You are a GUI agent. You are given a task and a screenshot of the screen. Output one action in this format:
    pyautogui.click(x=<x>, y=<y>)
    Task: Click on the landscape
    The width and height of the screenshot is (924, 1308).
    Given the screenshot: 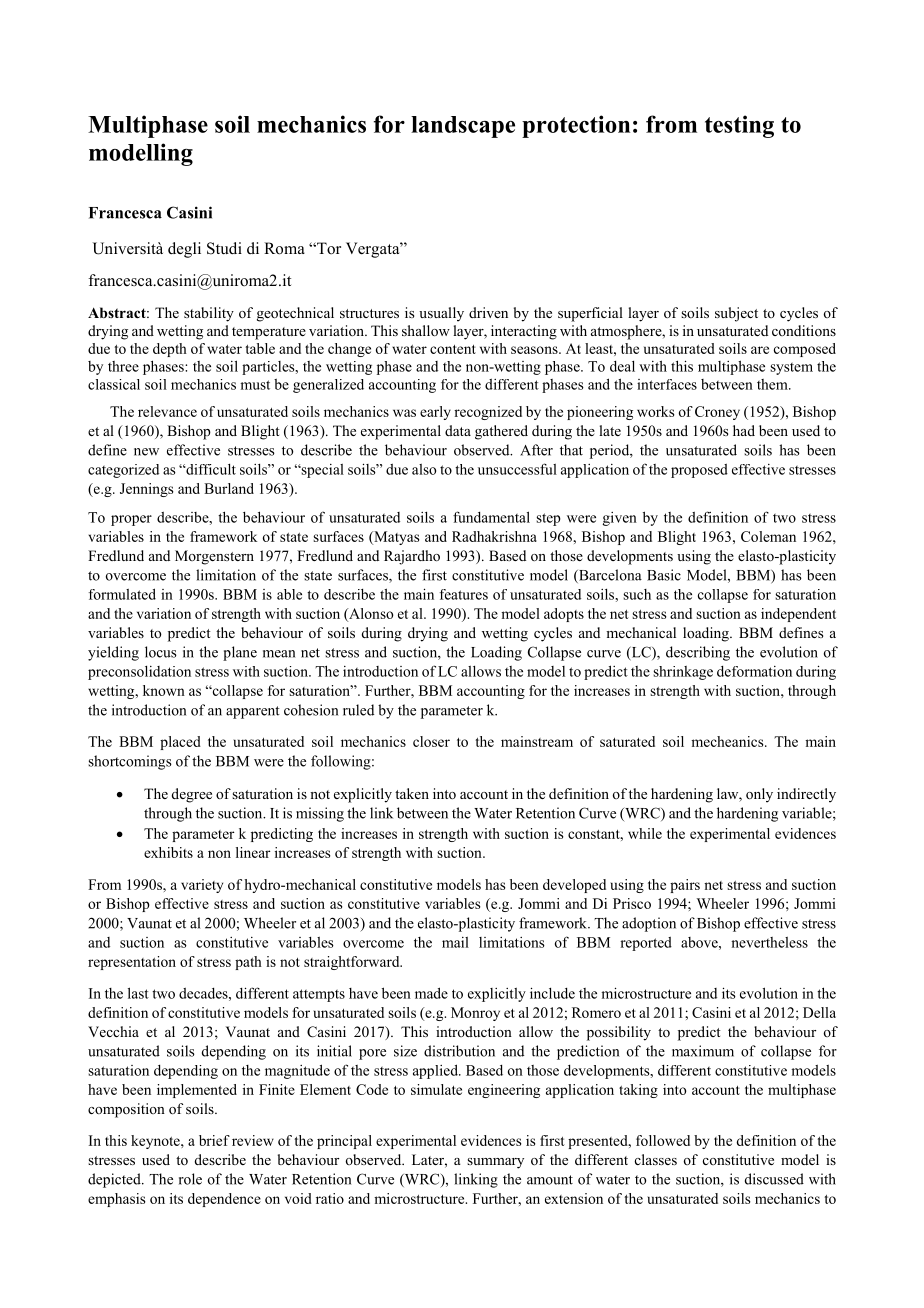 What is the action you would take?
    pyautogui.click(x=463, y=127)
